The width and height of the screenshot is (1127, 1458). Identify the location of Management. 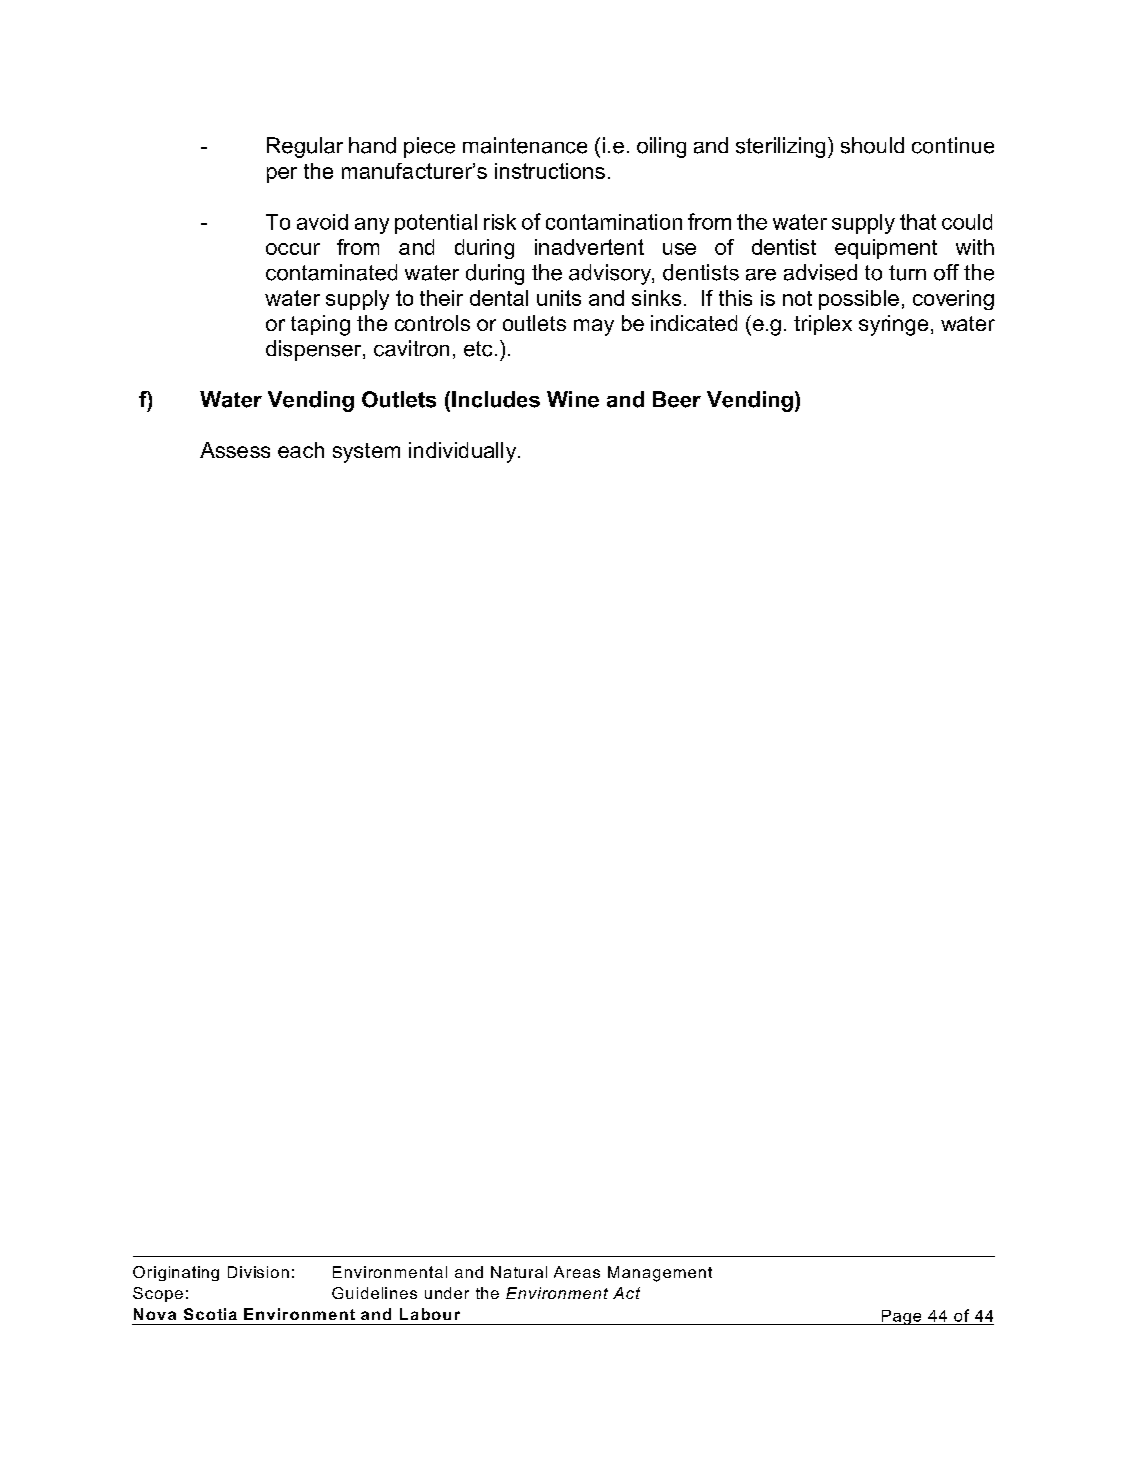
(660, 1274).
